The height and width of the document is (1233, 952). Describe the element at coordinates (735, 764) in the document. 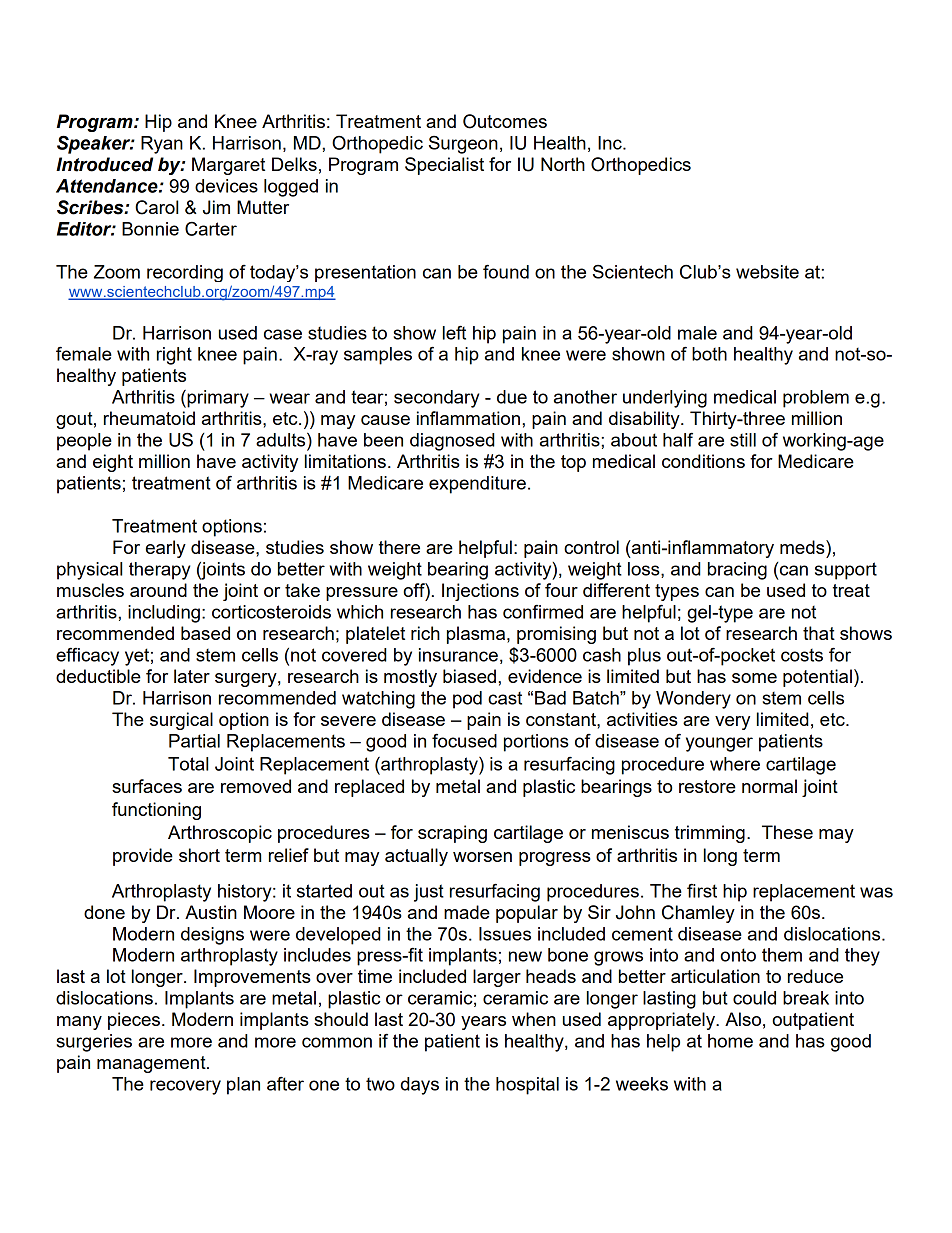

I see `where` at that location.
